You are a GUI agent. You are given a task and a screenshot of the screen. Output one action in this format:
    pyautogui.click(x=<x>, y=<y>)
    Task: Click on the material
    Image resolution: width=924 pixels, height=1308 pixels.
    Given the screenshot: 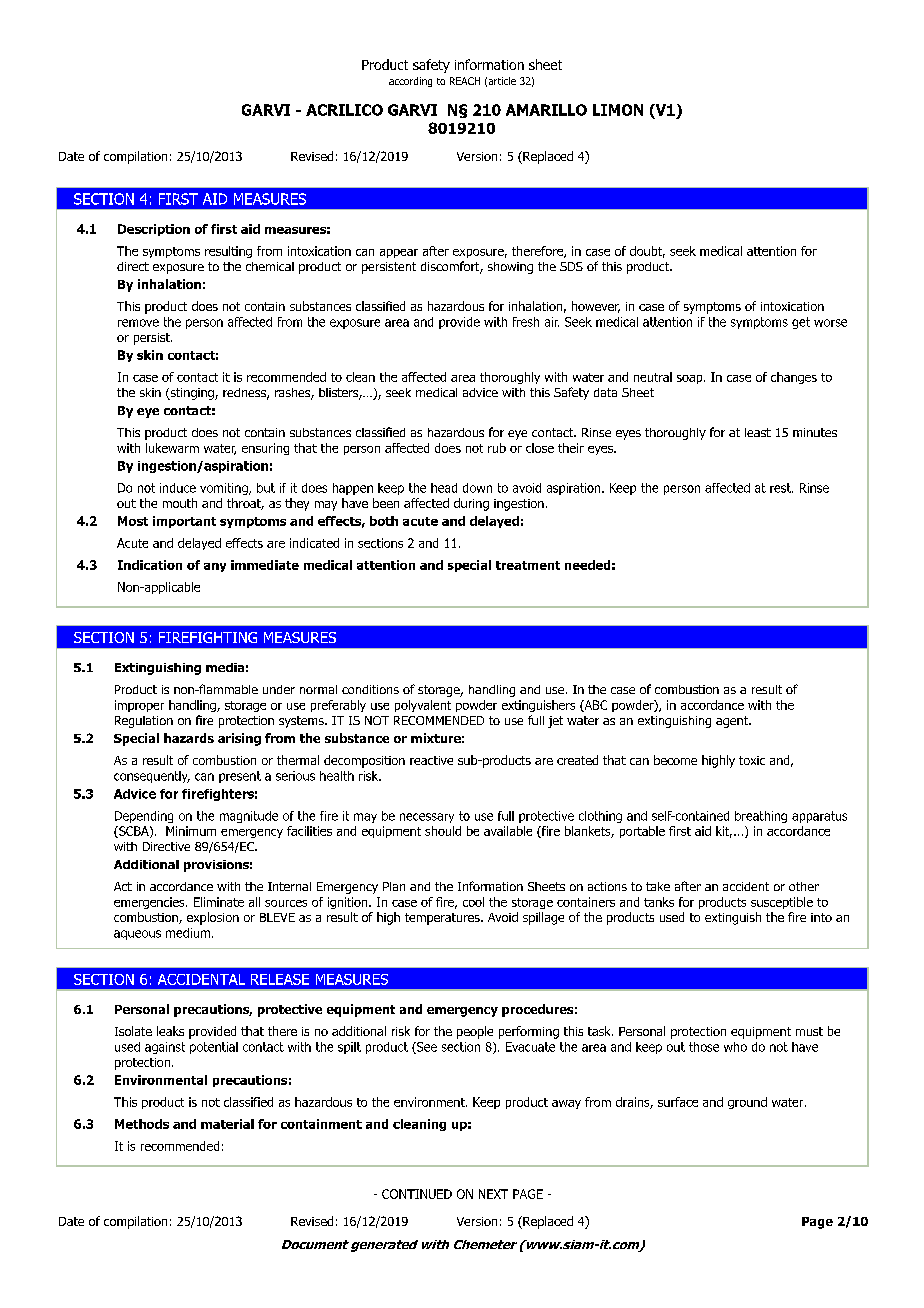 What is the action you would take?
    pyautogui.click(x=227, y=1124)
